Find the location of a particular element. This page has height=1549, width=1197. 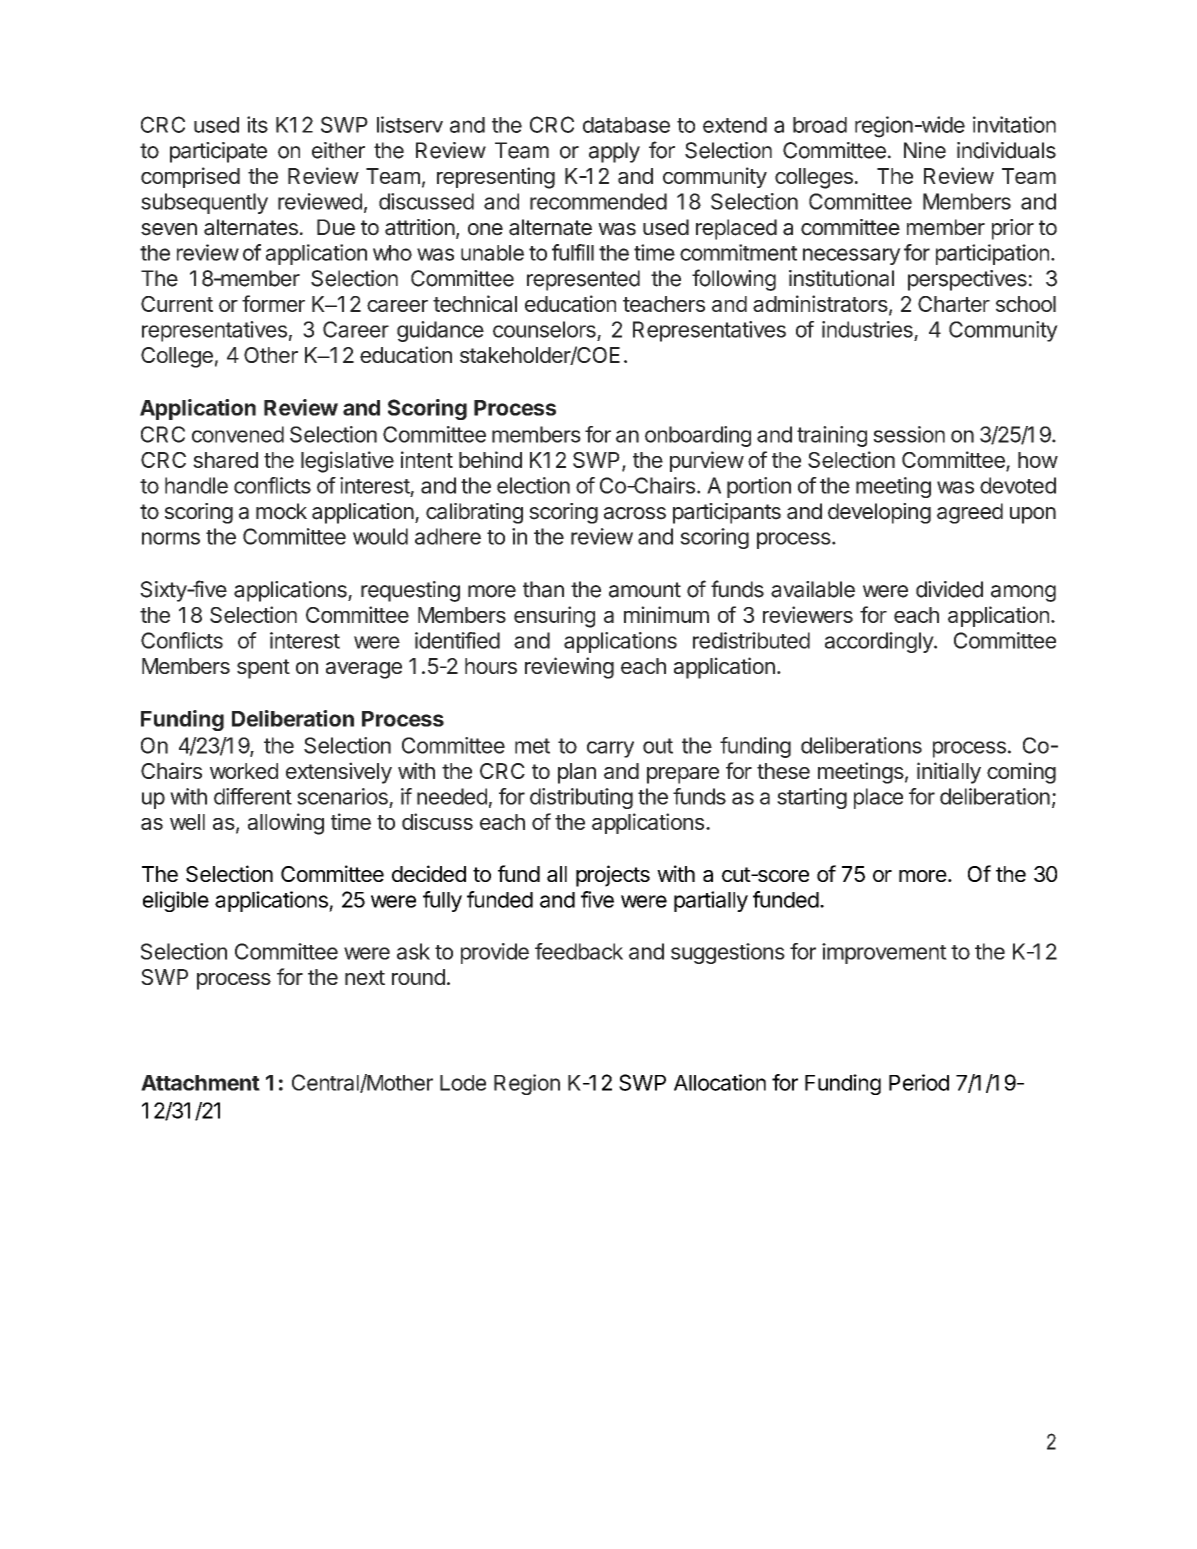

spent is located at coordinates (263, 669).
